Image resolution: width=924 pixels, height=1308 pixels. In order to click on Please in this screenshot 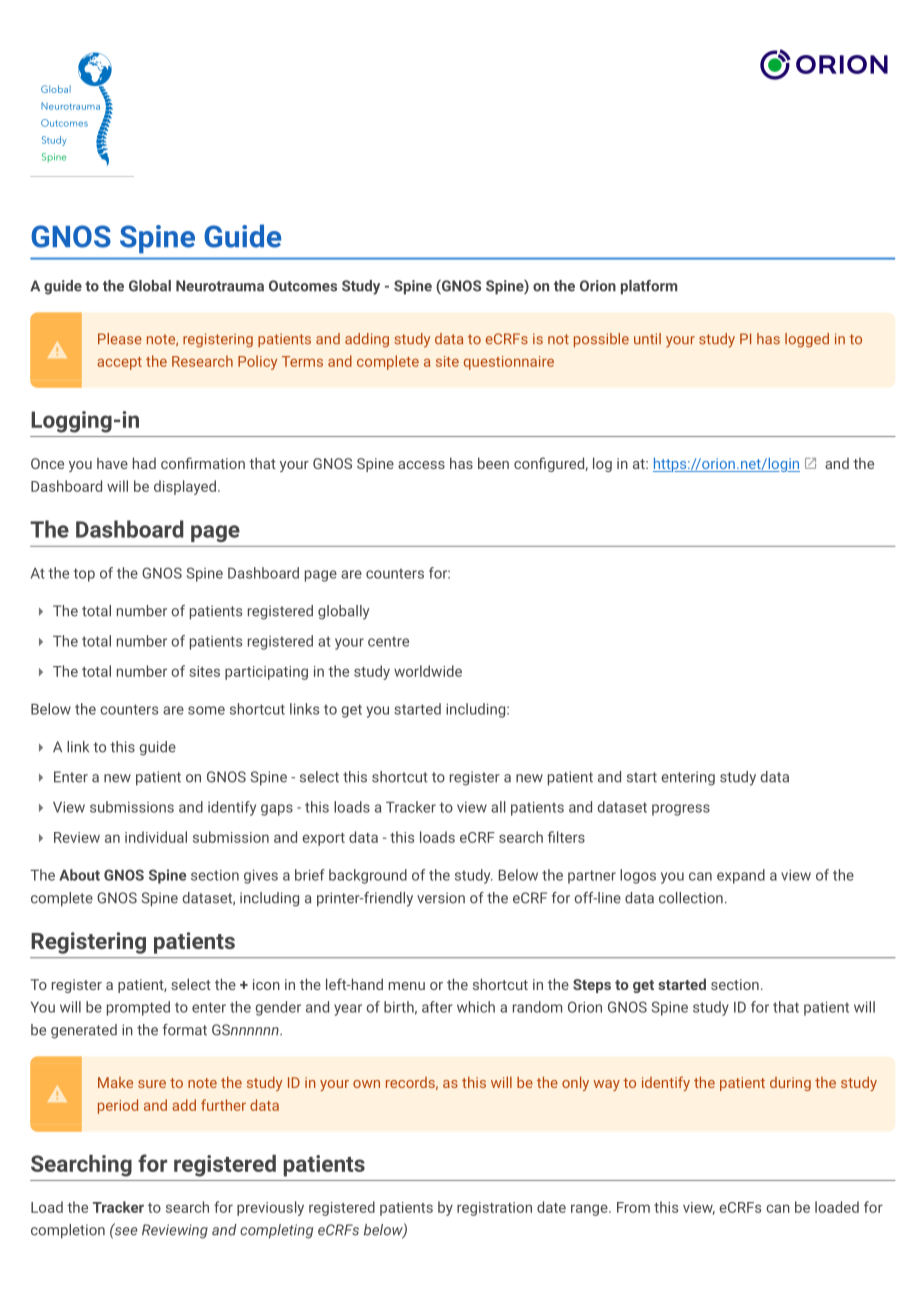, I will do `click(120, 339)`.
